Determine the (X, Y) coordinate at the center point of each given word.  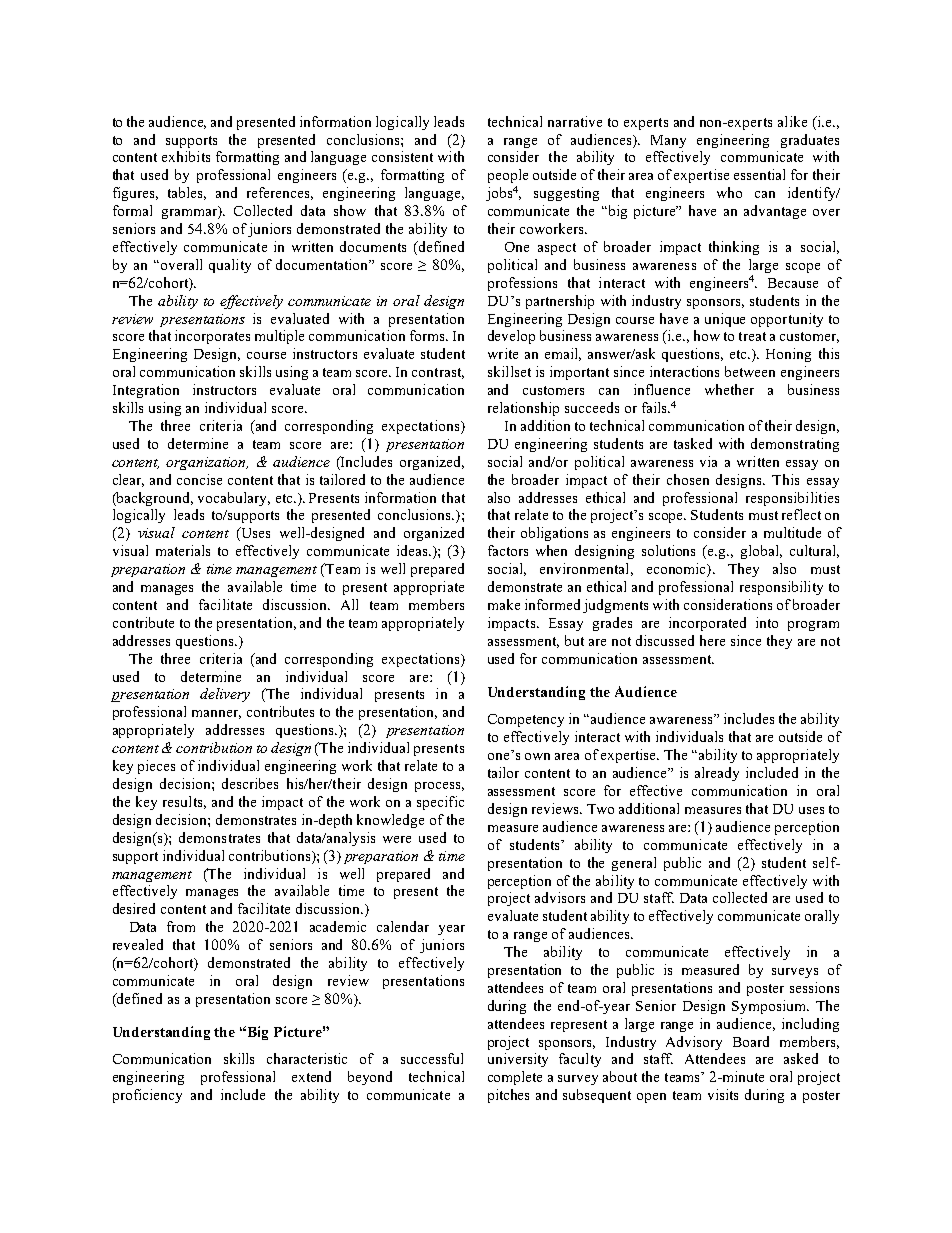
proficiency (147, 1096)
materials (183, 550)
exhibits (186, 156)
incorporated (707, 624)
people (508, 176)
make (504, 604)
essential (759, 174)
